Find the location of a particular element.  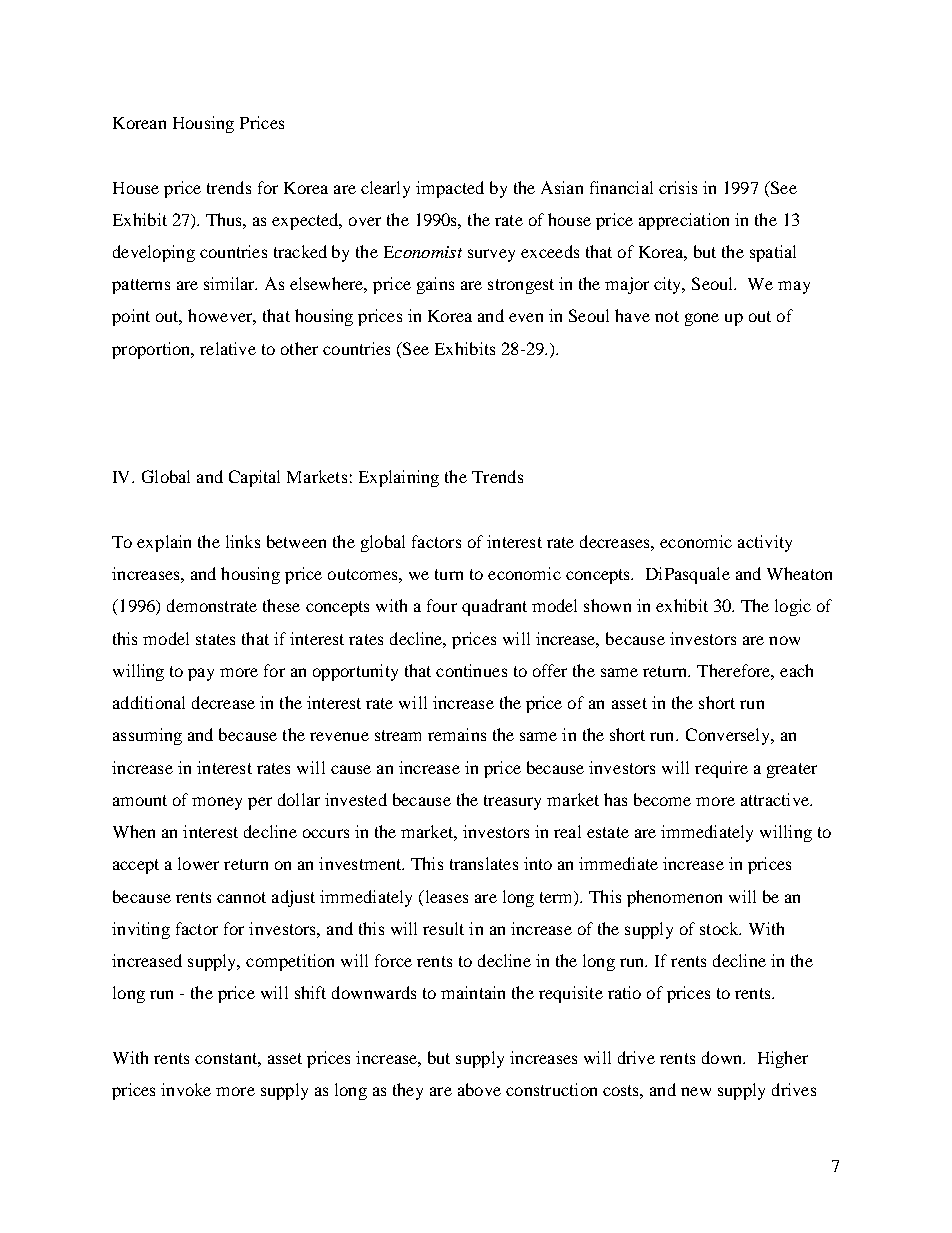

appreciation is located at coordinates (684, 221).
